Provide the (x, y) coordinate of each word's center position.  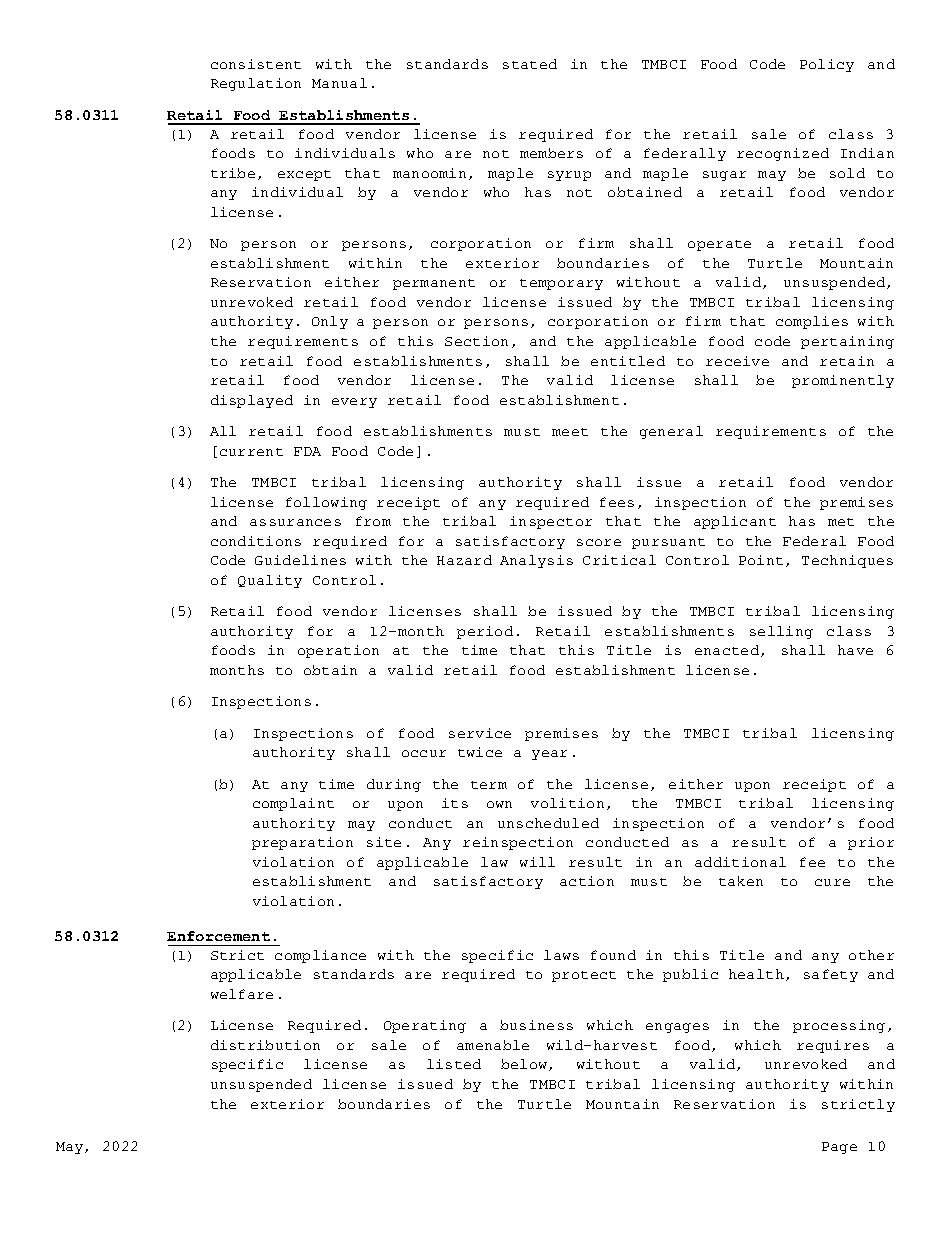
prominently (843, 381)
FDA (307, 451)
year (549, 755)
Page (839, 1148)
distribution (265, 1045)
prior (871, 843)
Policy (827, 65)
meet (570, 432)
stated (530, 64)
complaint (293, 804)
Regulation (256, 84)
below (525, 1065)
